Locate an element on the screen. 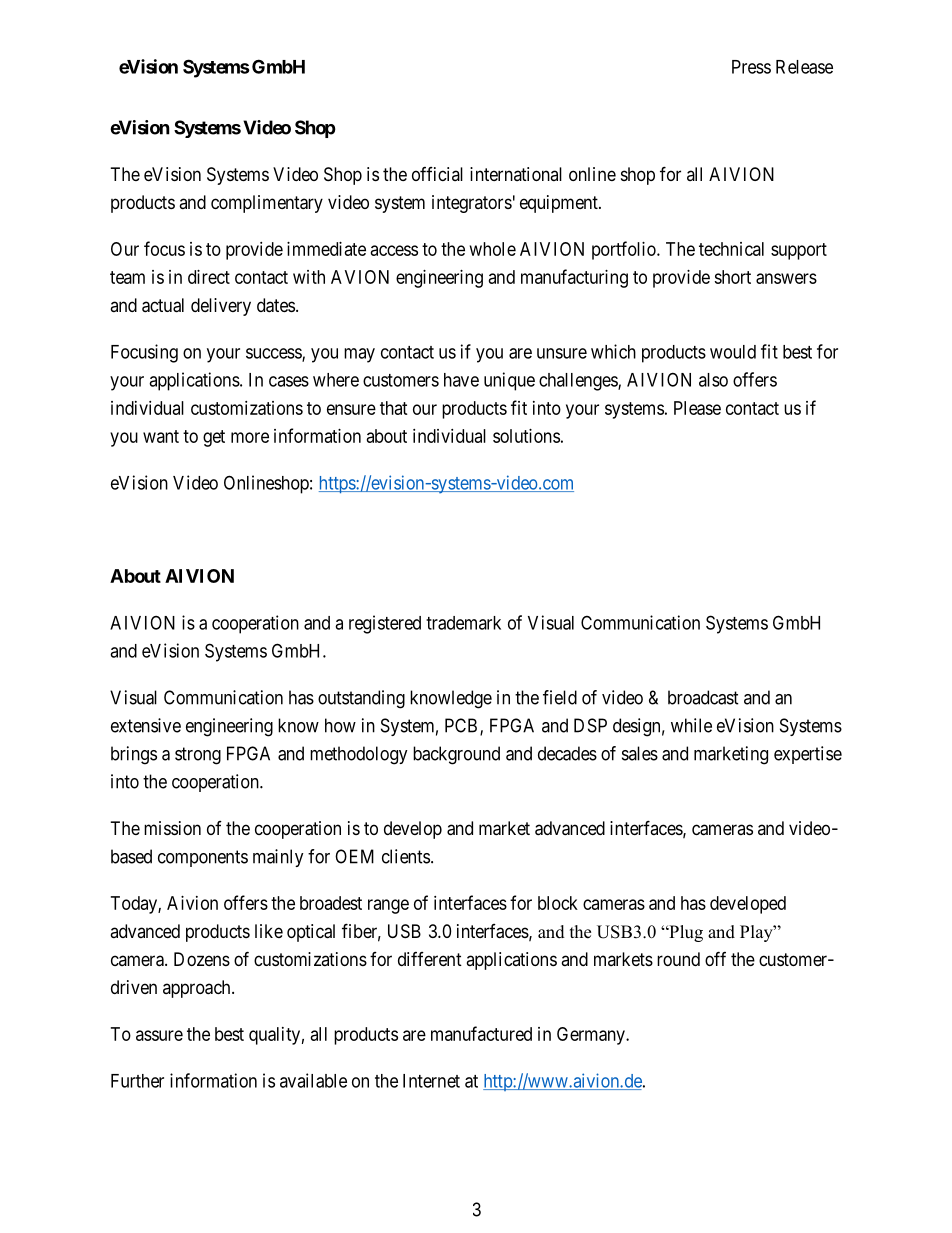  extensive is located at coordinates (146, 725).
